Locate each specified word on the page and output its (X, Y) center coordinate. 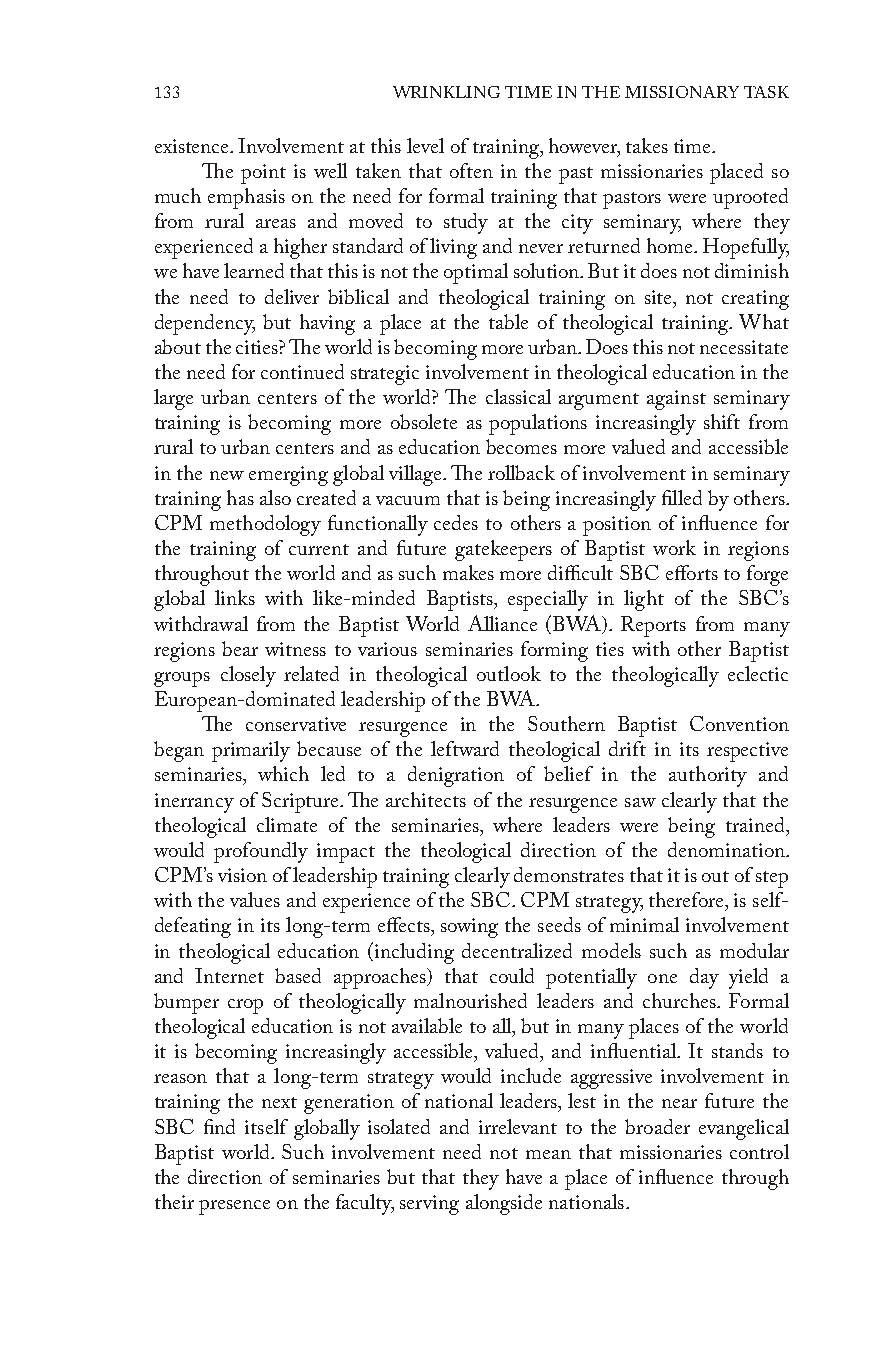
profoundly (261, 852)
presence (234, 1207)
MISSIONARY (682, 92)
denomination (727, 849)
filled (682, 497)
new (227, 475)
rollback (521, 472)
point (263, 174)
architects (426, 799)
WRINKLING (446, 92)
